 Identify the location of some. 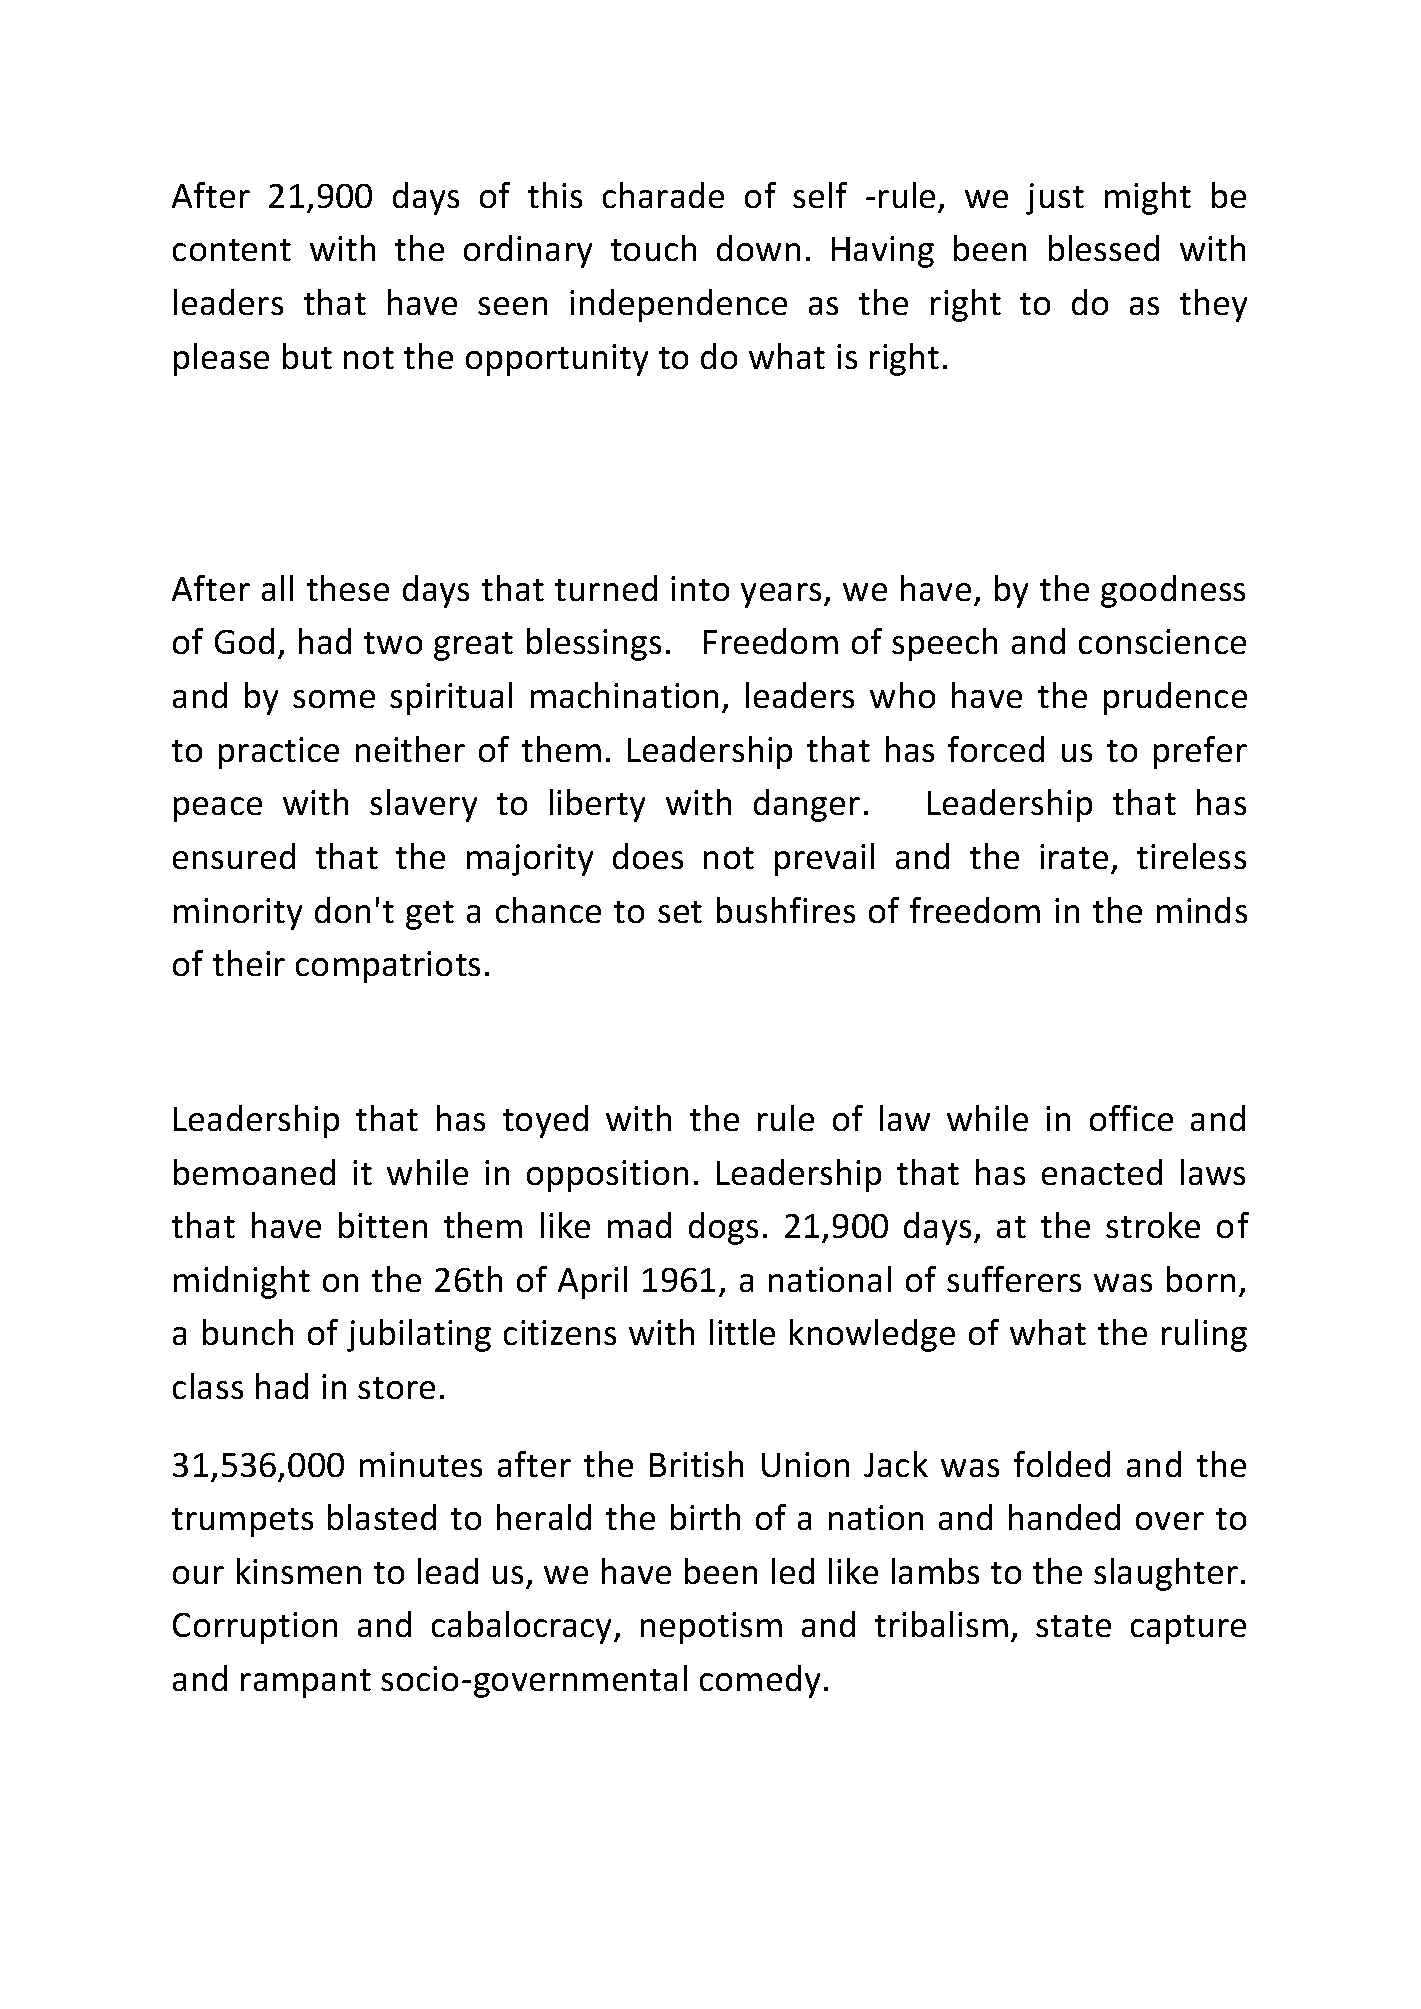
(334, 699).
